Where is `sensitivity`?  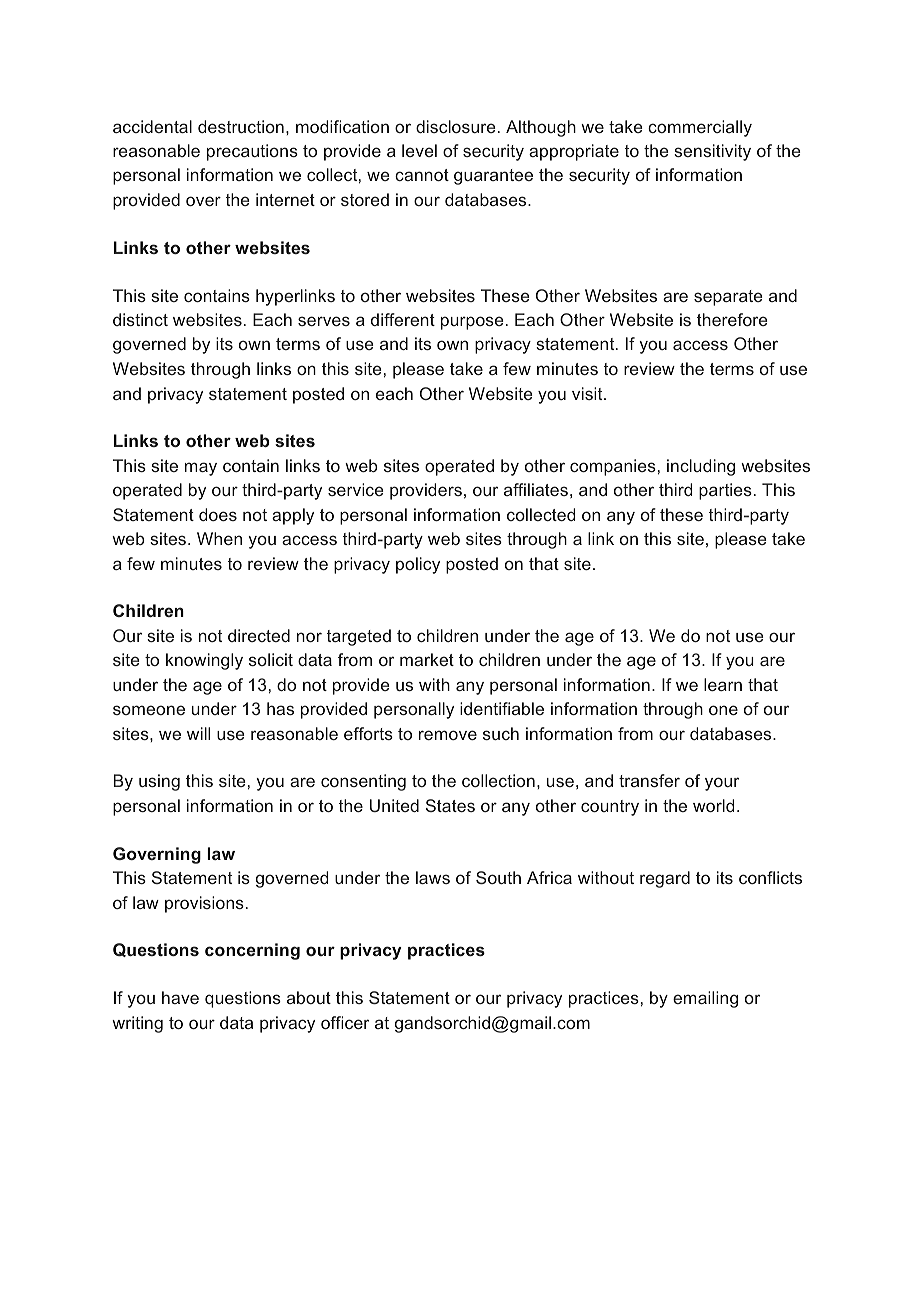 sensitivity is located at coordinates (712, 152).
